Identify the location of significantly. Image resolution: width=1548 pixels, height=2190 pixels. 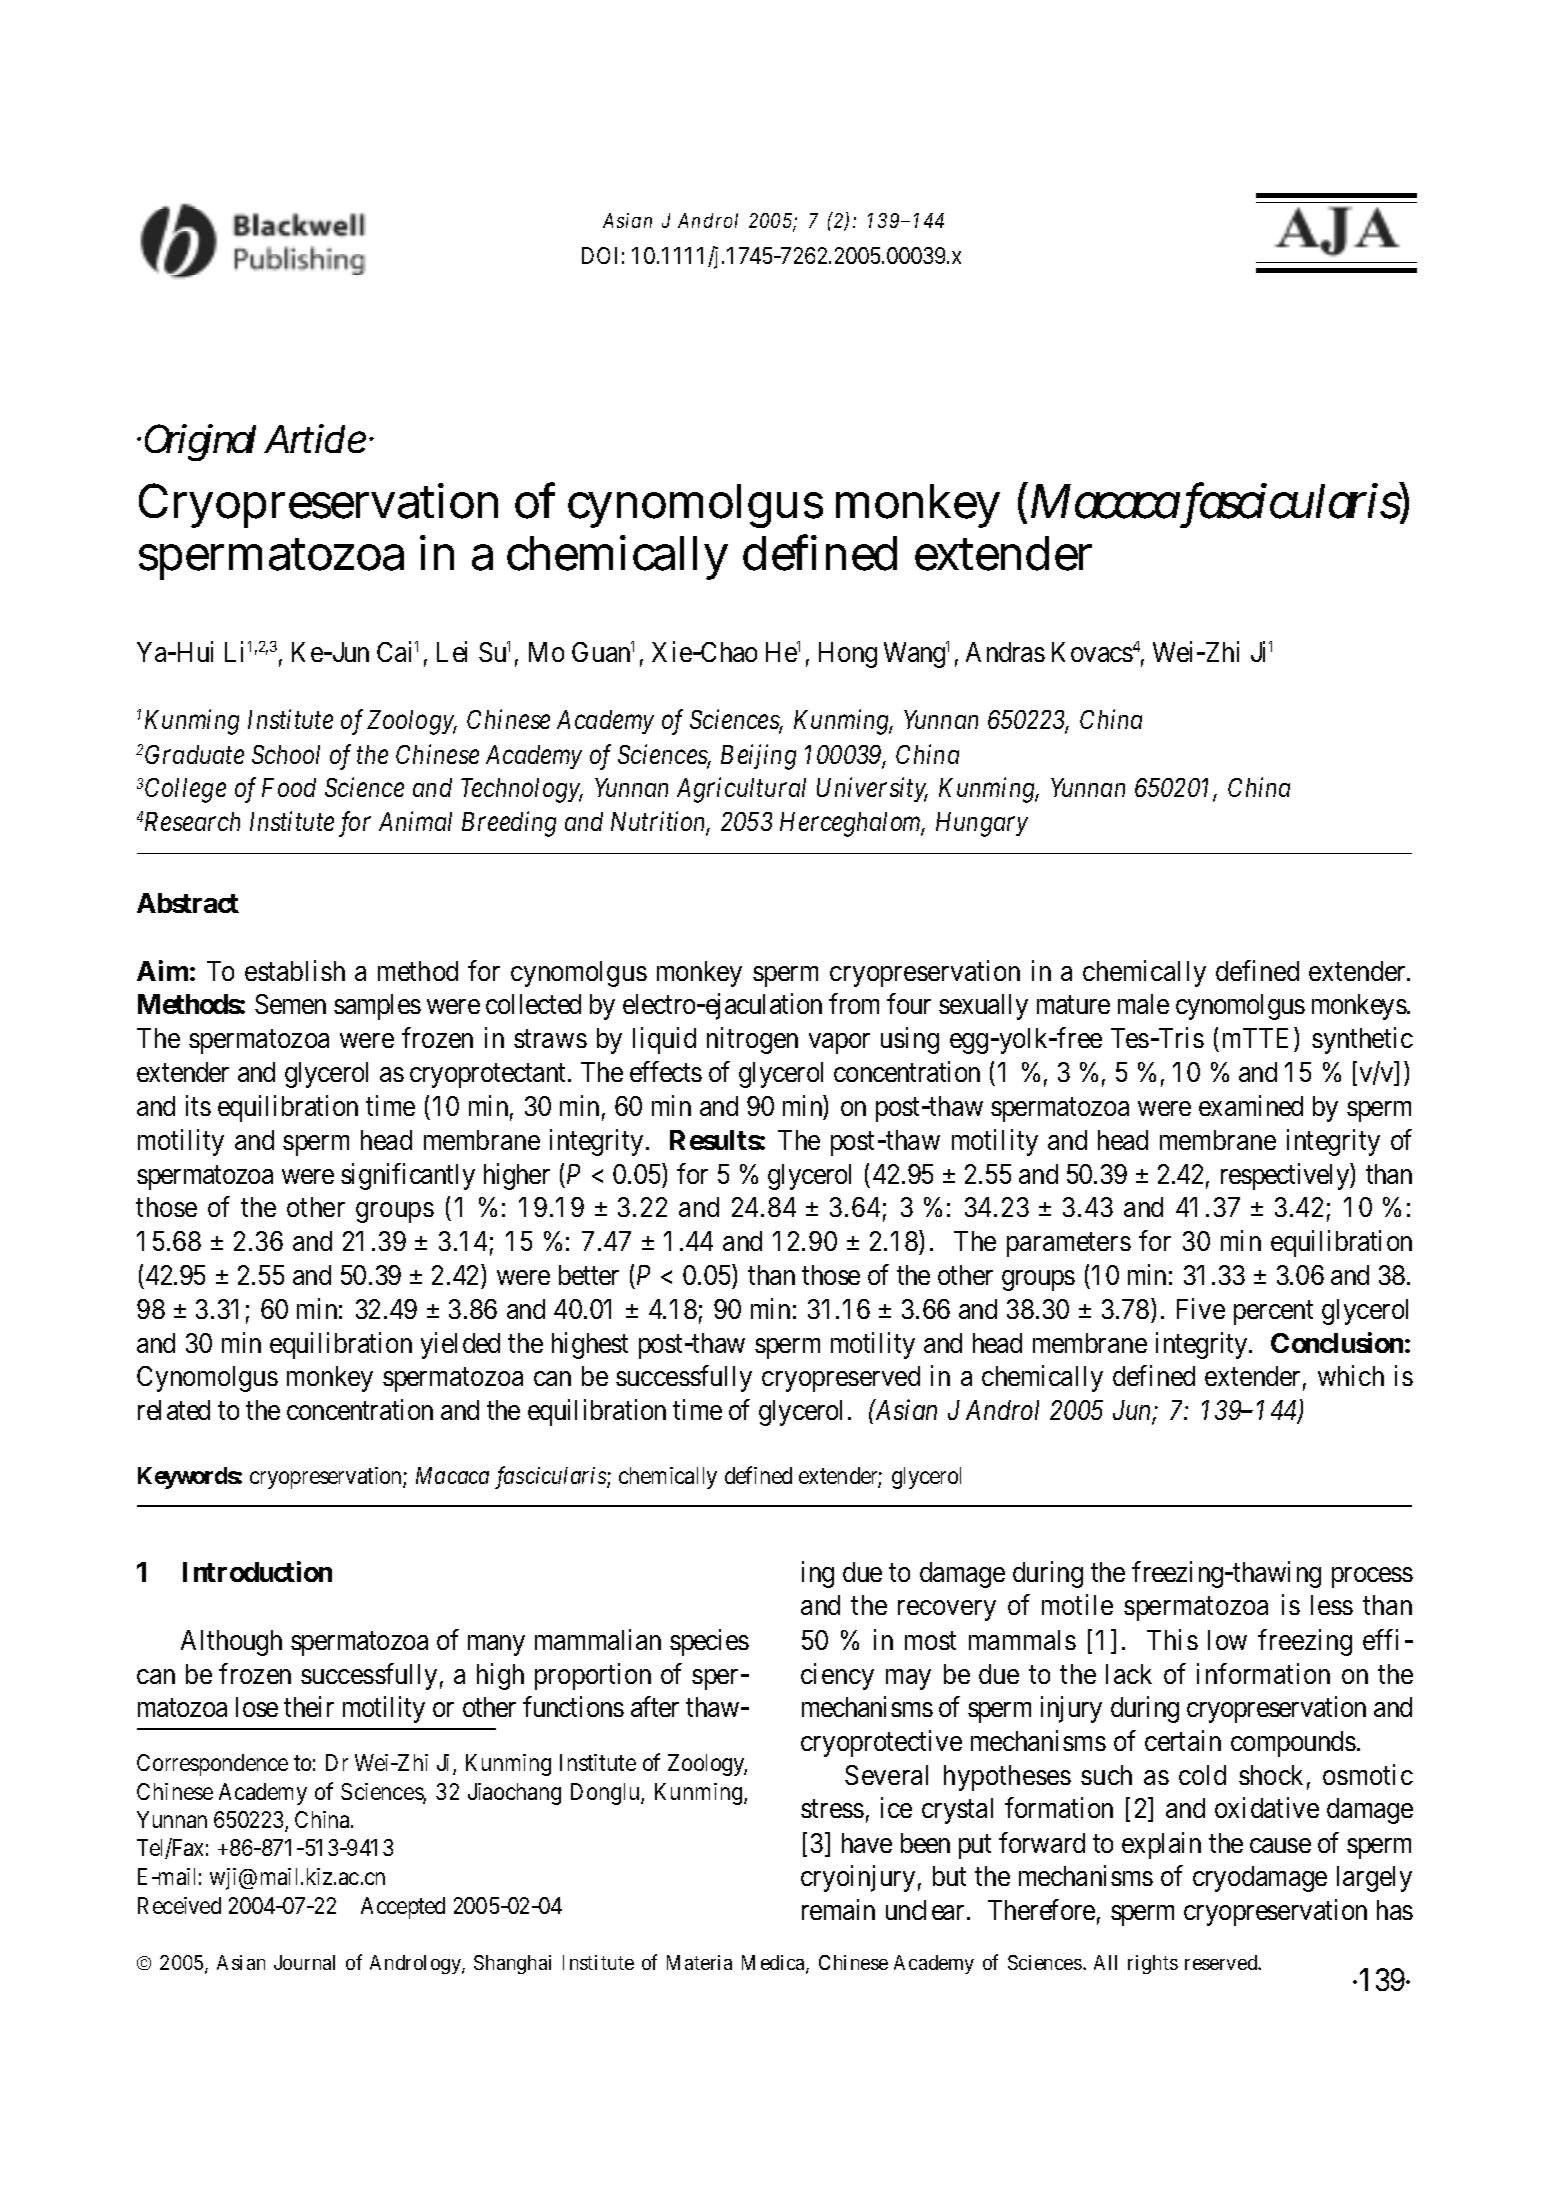
(408, 1176).
